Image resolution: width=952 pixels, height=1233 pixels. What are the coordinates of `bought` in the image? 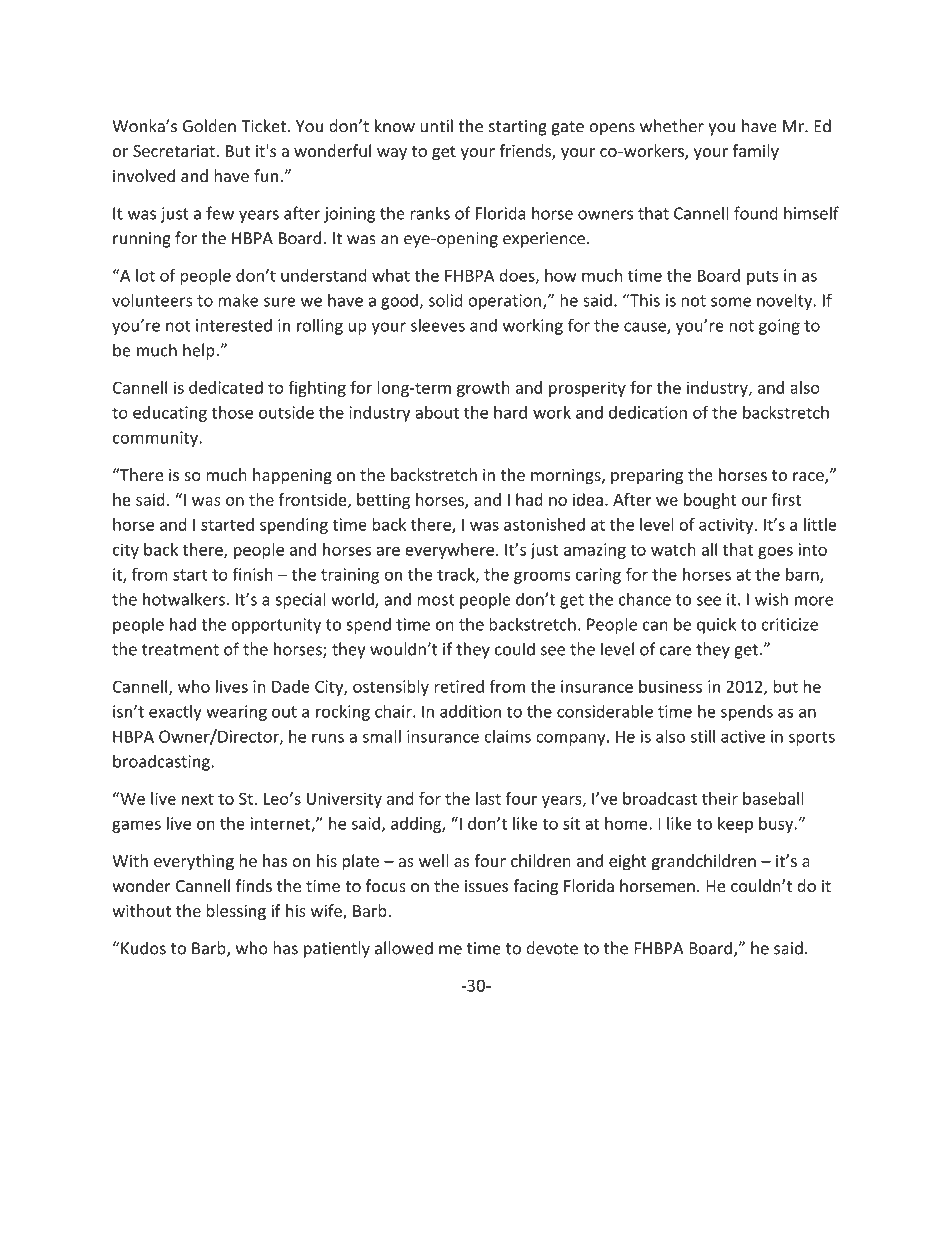 It's located at (710, 501).
